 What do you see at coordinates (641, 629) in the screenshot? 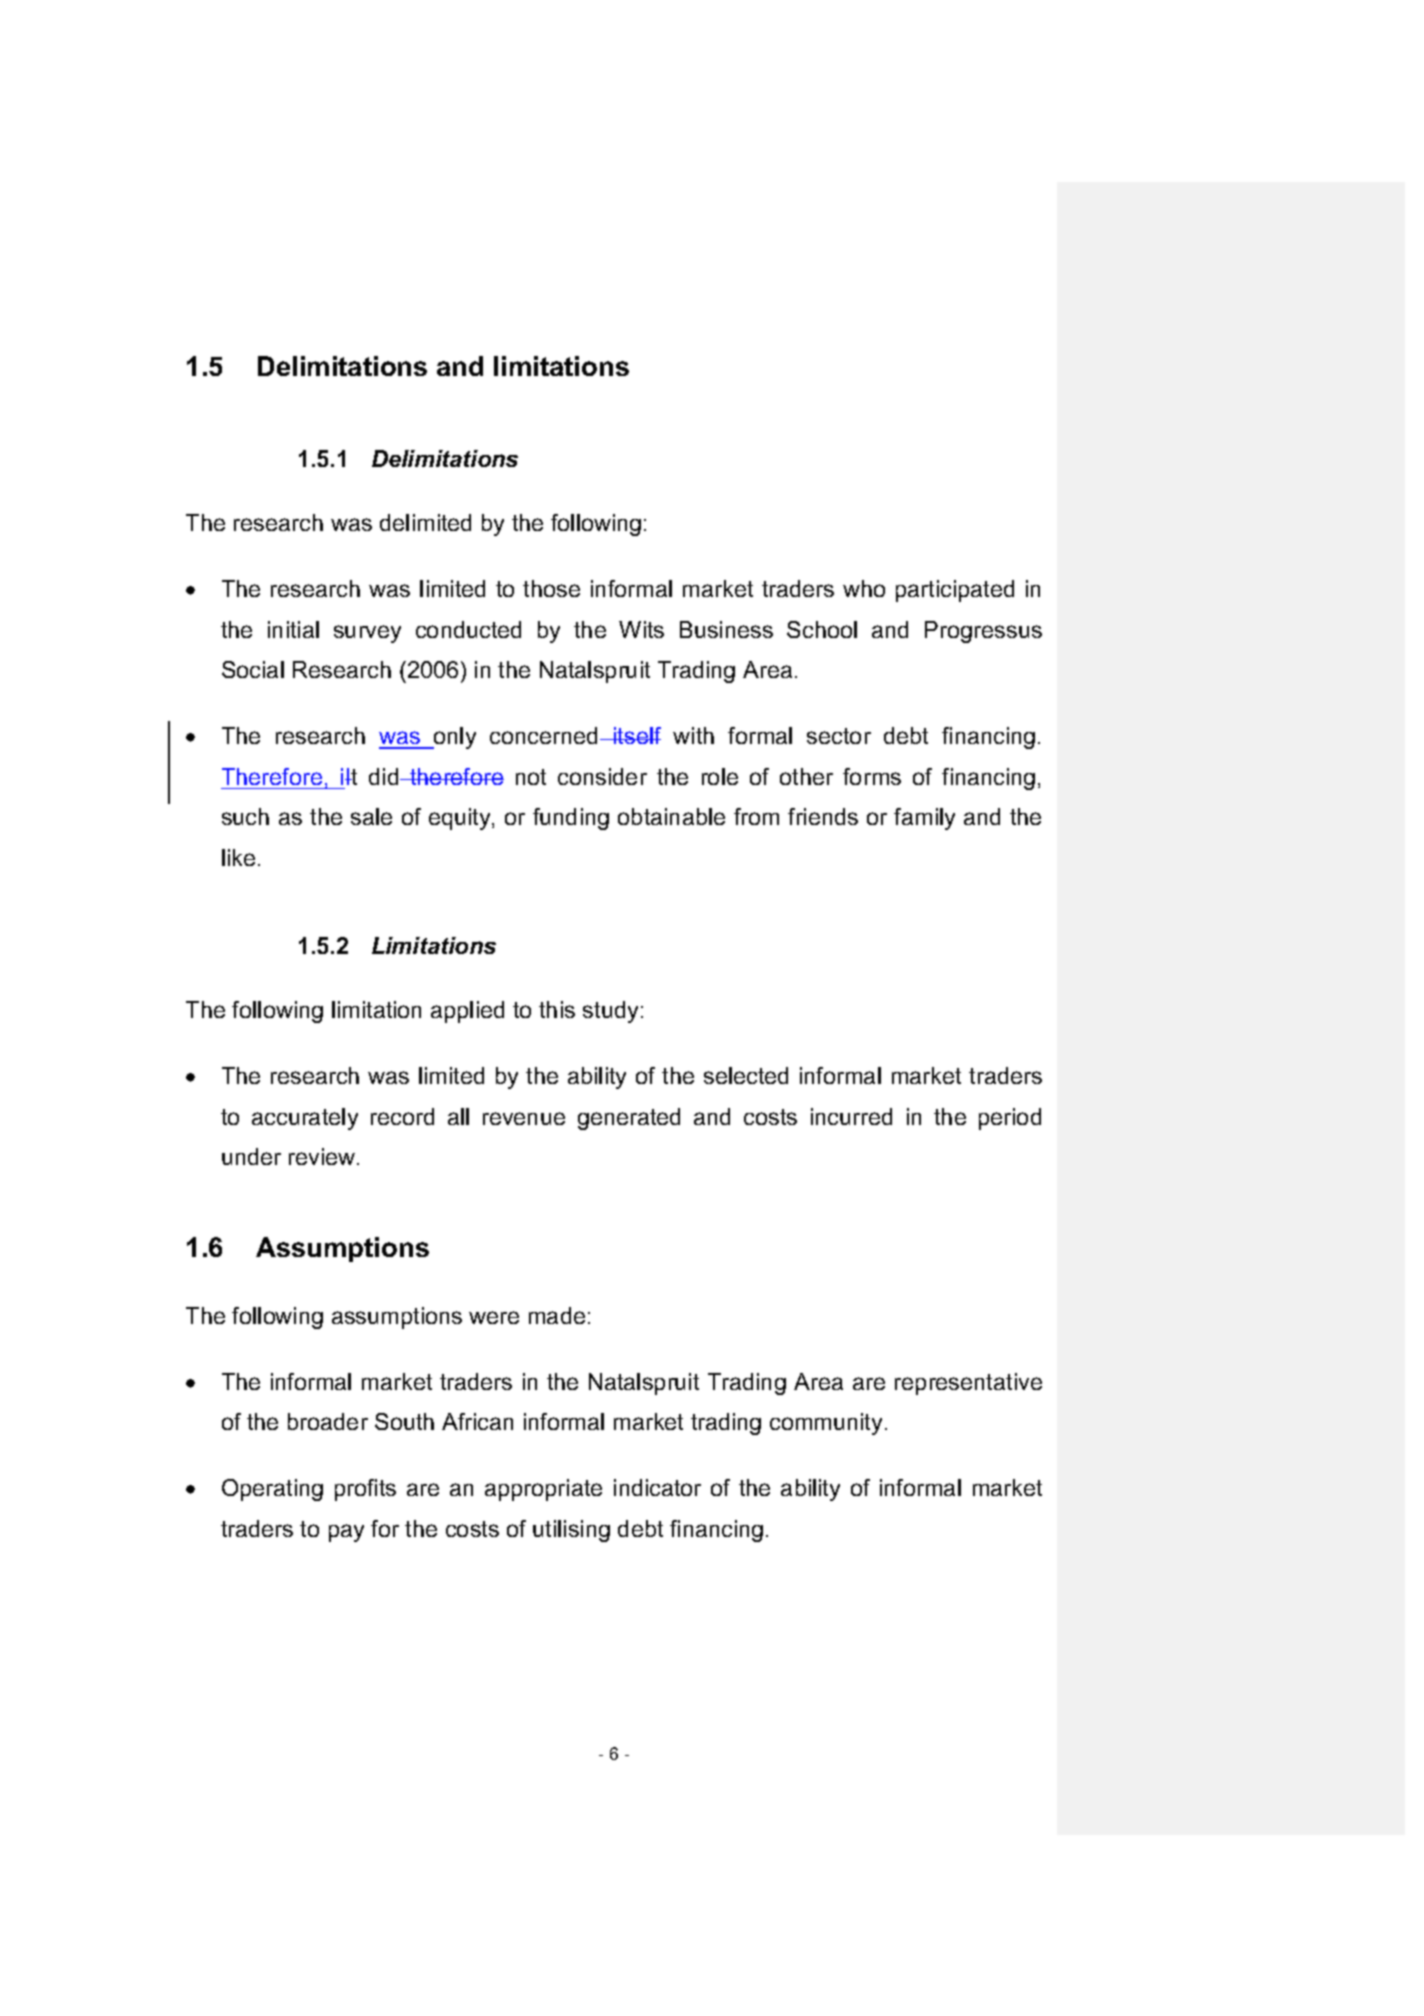
I see `Wits` at bounding box center [641, 629].
